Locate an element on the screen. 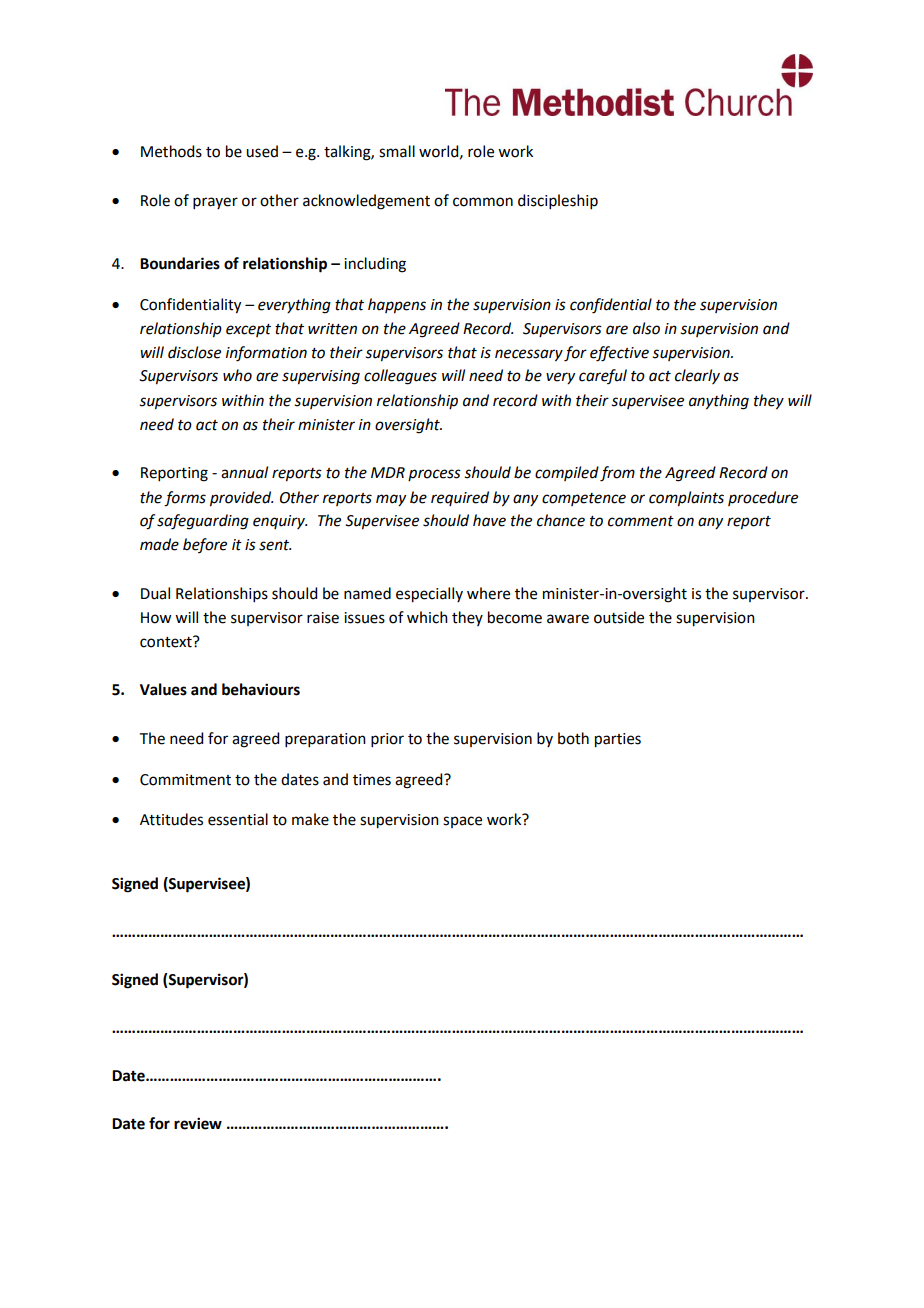  common is located at coordinates (483, 202).
